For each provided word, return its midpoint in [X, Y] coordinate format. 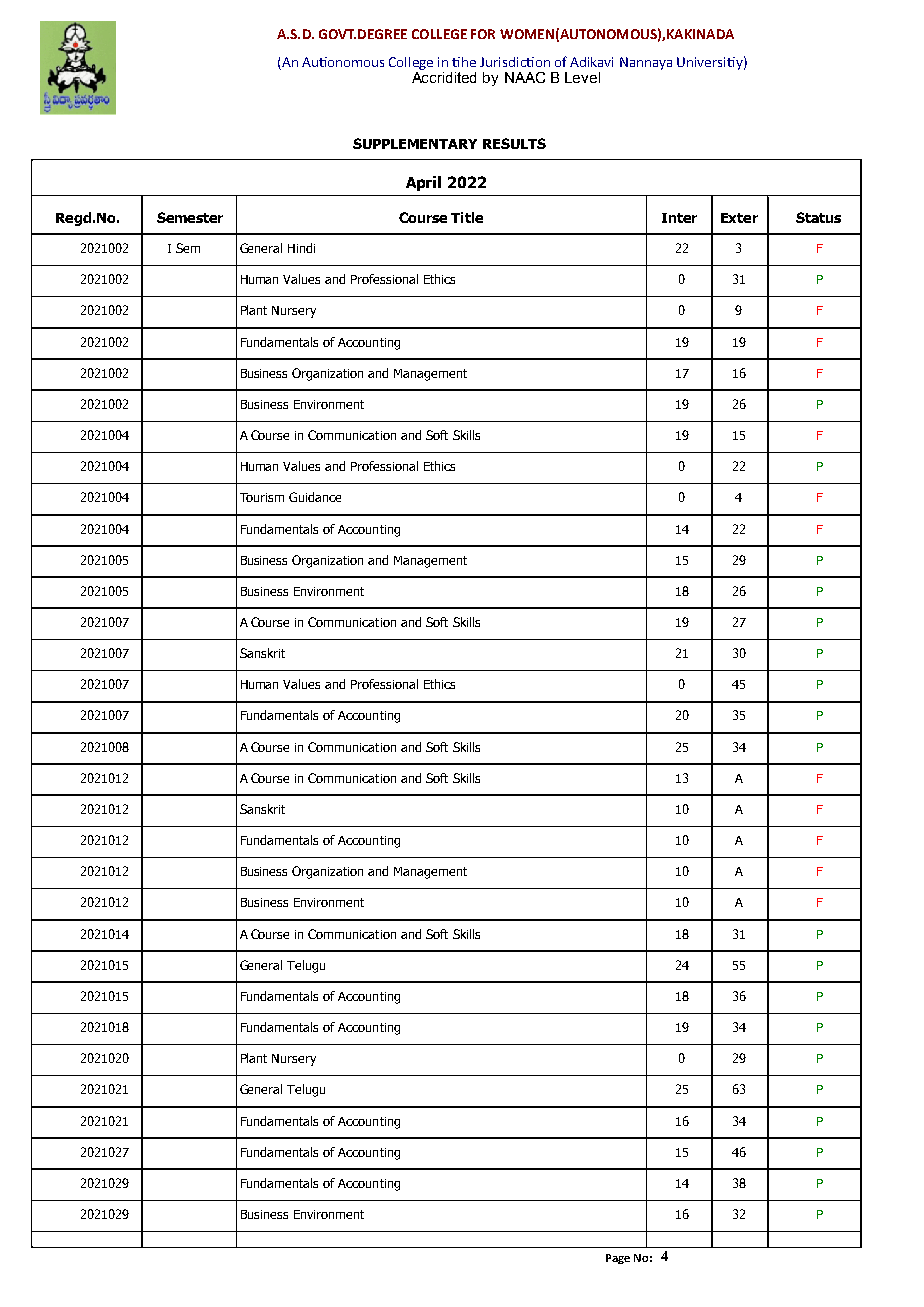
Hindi [301, 248]
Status [818, 217]
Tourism [262, 497]
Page [618, 1259]
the [464, 62]
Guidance [315, 497]
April [423, 183]
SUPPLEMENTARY [415, 143]
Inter [679, 218]
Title [467, 217]
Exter [739, 218]
